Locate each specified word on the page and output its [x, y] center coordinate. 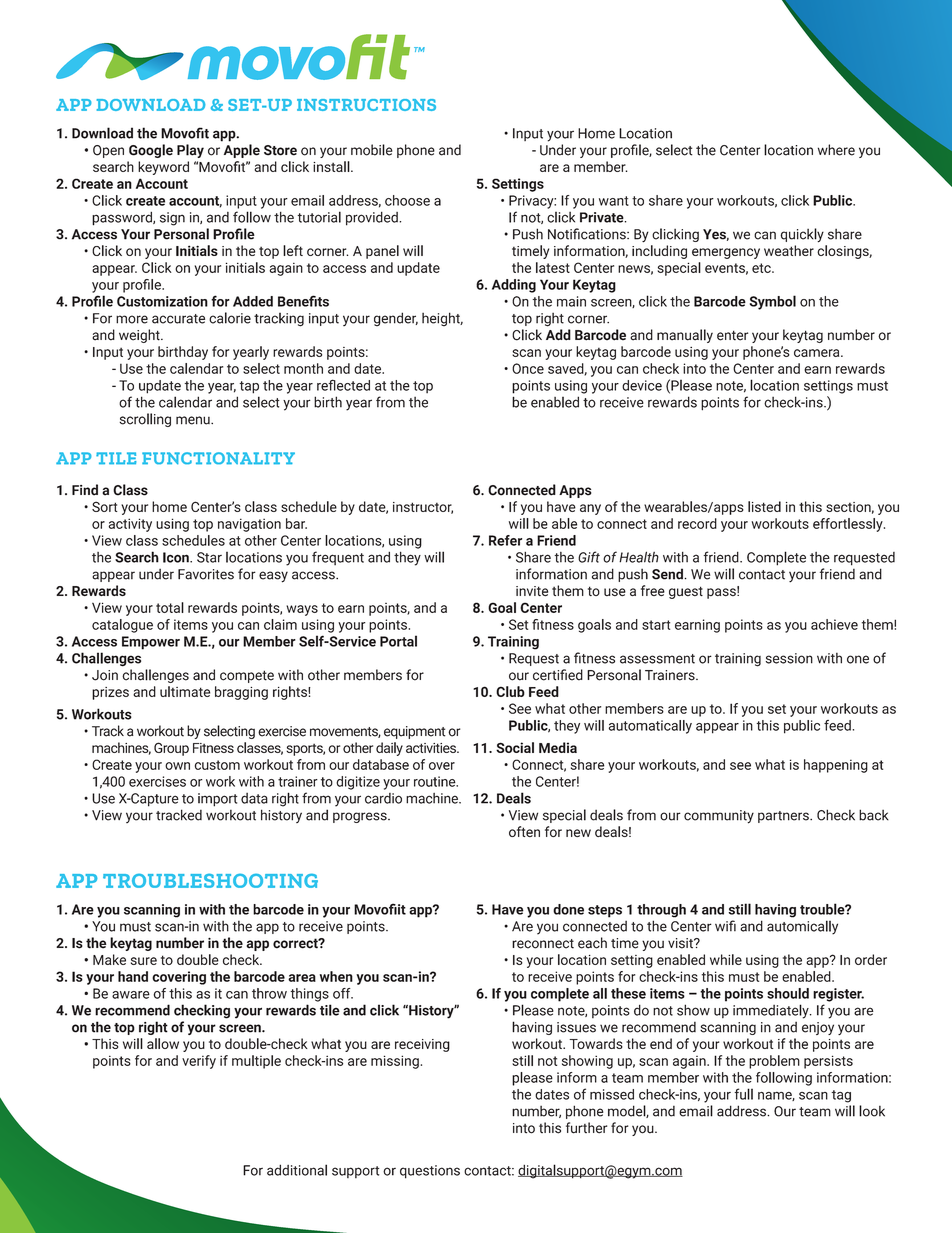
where [836, 150]
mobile [372, 150]
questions [430, 1172]
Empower [151, 643]
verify [199, 1062]
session [789, 658]
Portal [398, 641]
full [743, 1094]
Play [190, 151]
